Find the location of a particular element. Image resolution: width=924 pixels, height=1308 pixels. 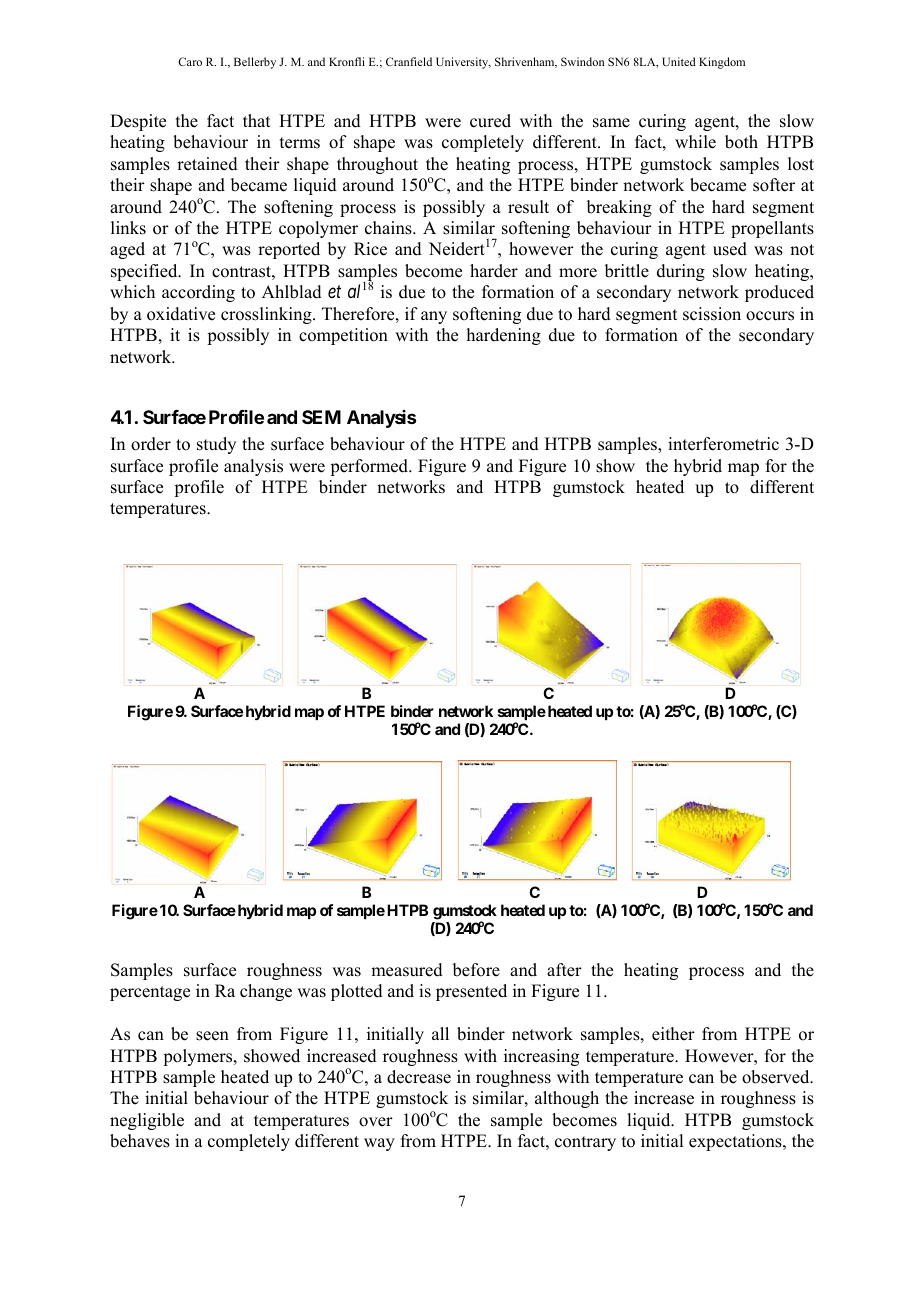

negligible is located at coordinates (147, 1121).
